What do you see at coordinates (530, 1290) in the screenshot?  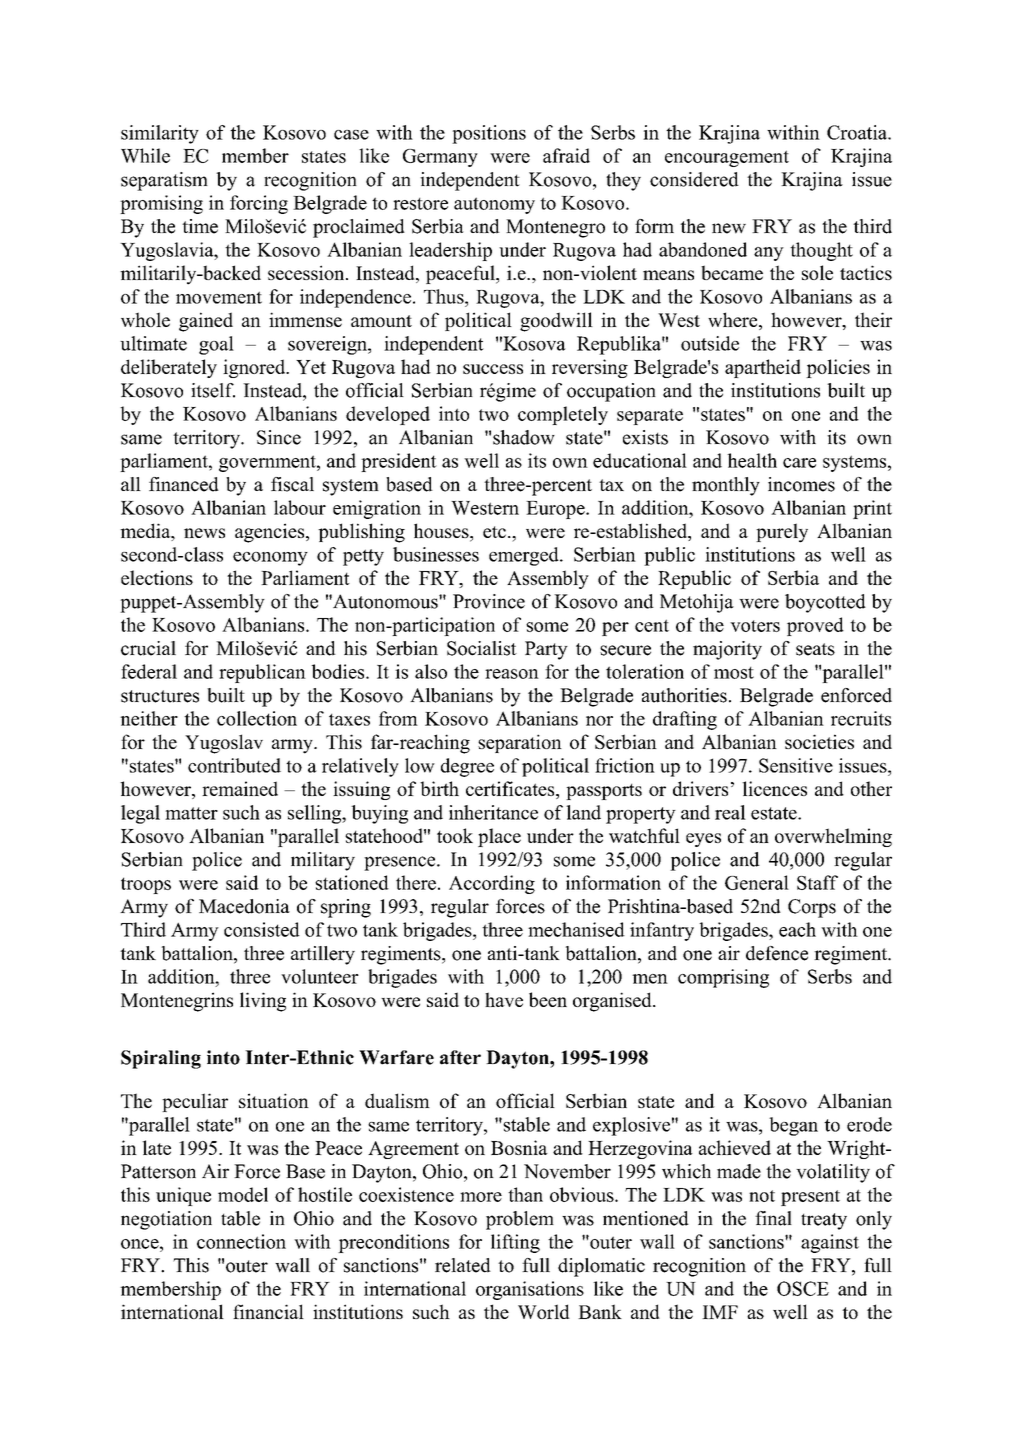 I see `organisations` at bounding box center [530, 1290].
